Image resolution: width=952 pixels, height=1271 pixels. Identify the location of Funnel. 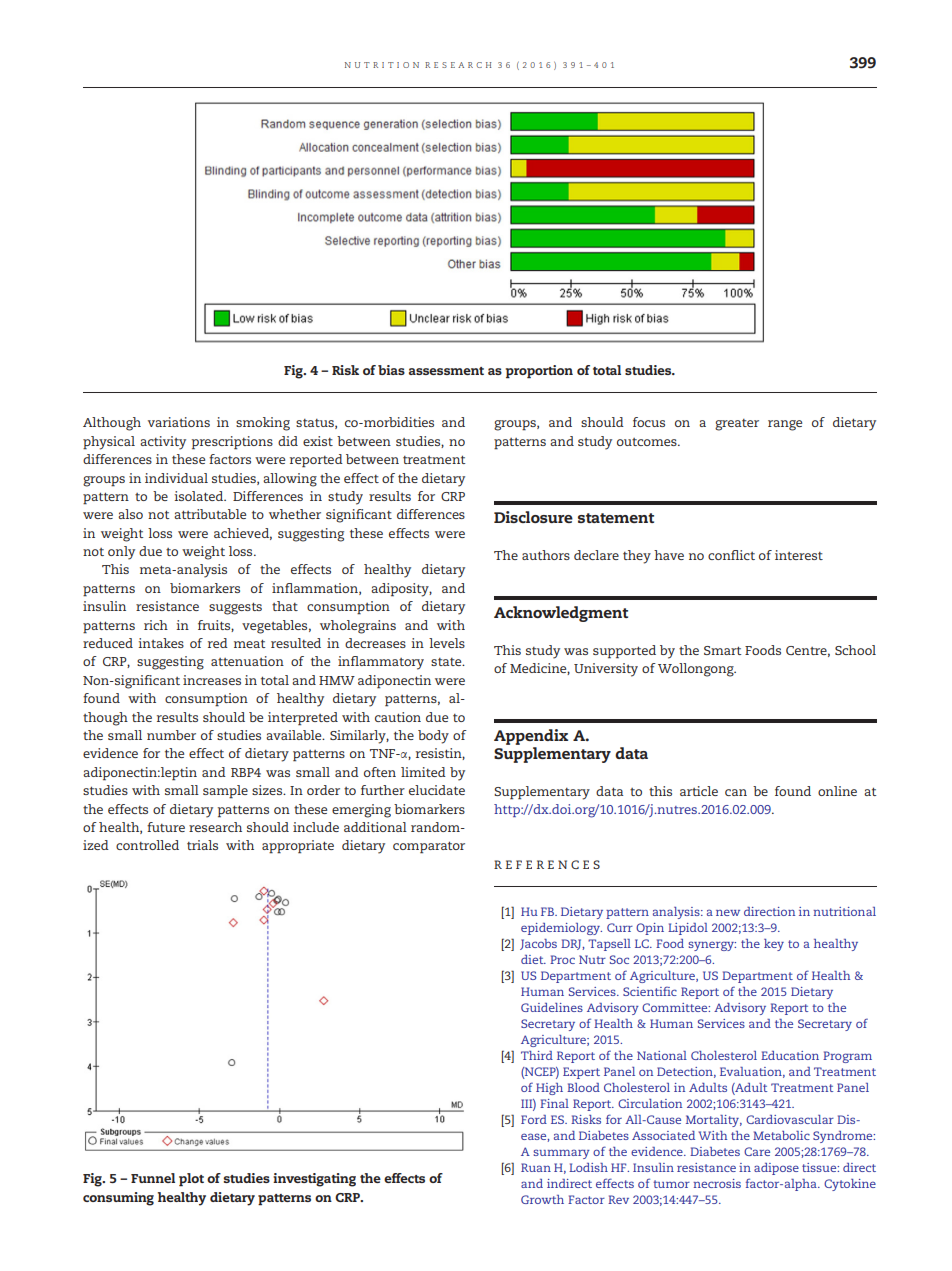
(153, 1178).
